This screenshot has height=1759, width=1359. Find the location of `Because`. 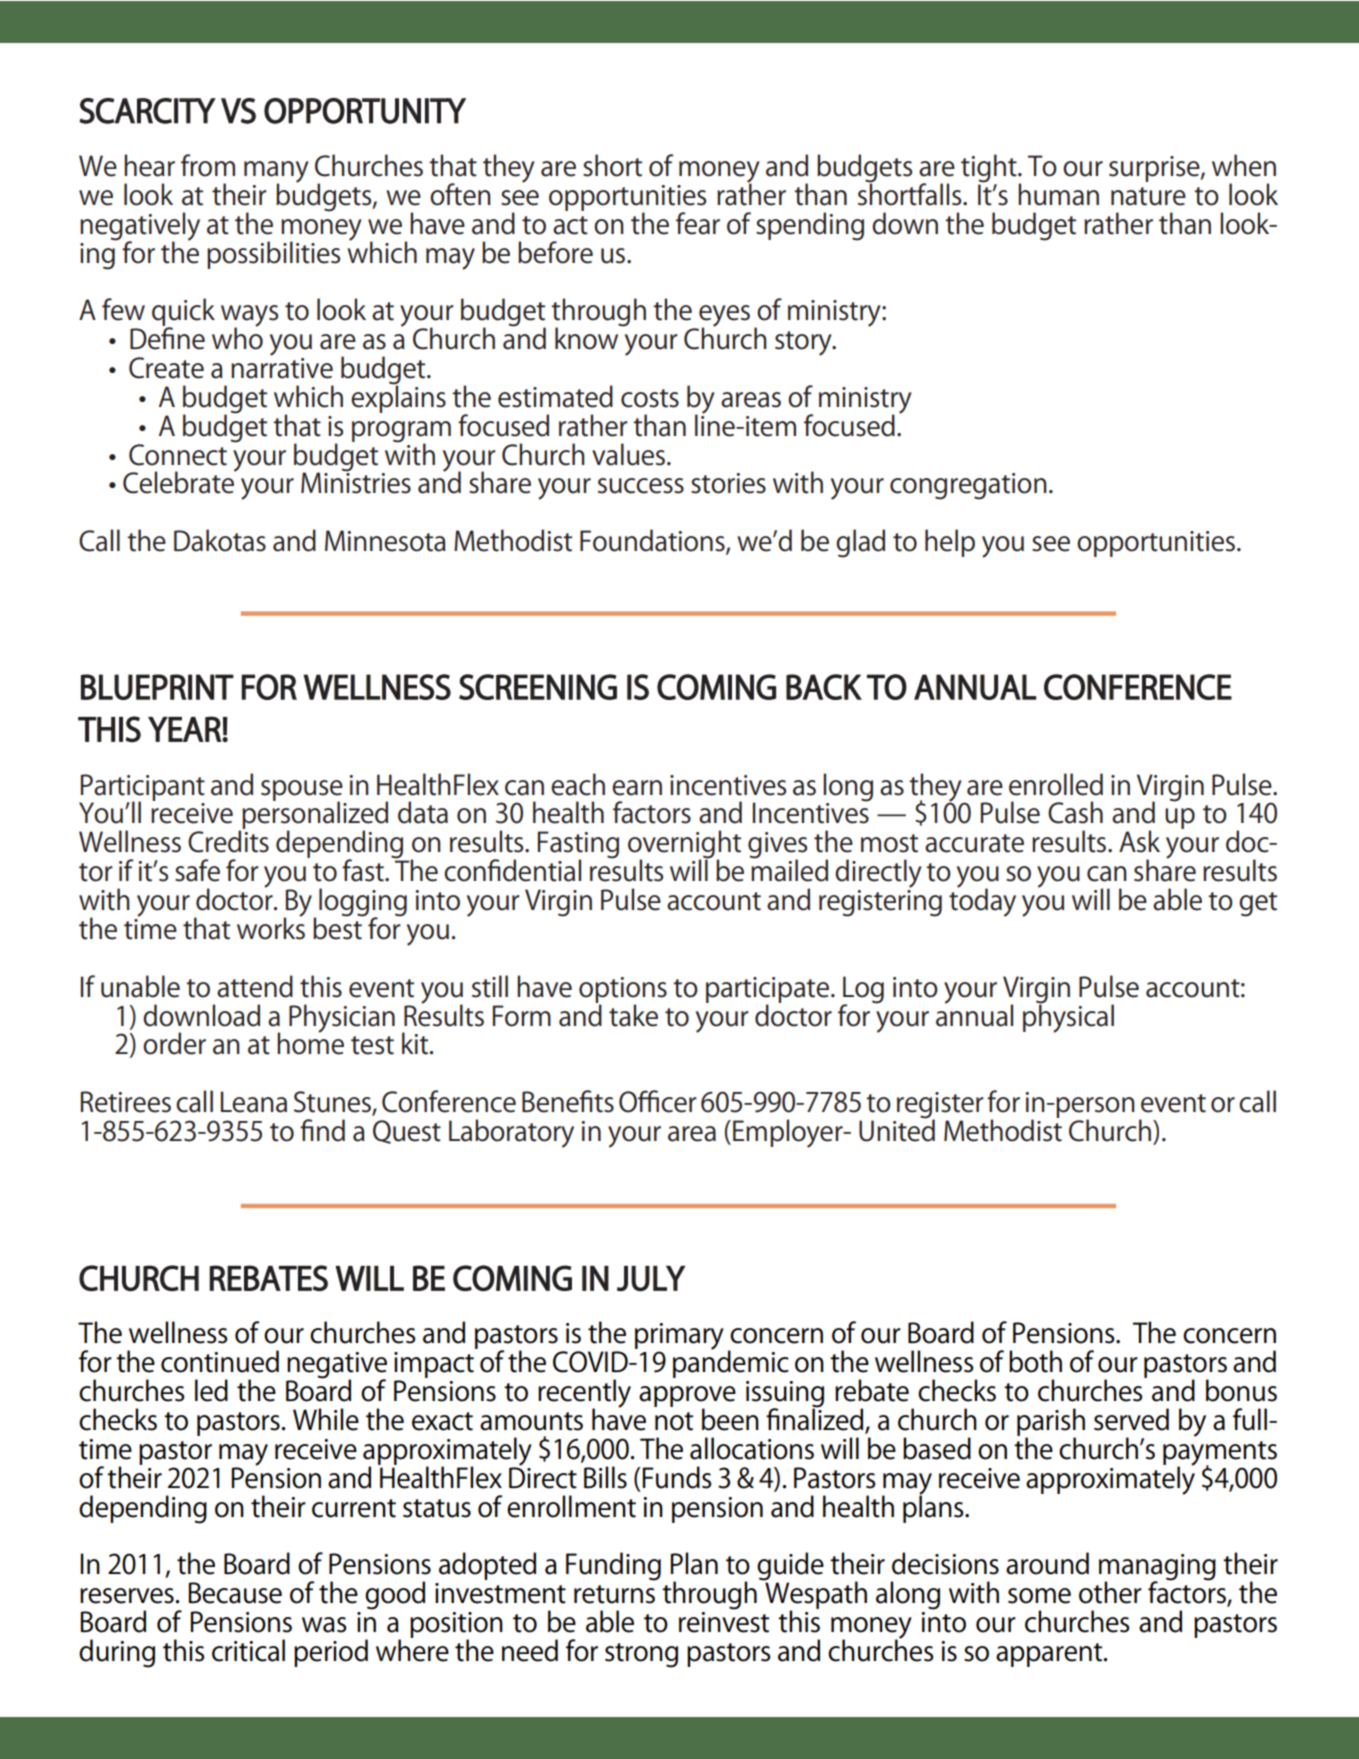

Because is located at coordinates (235, 1593).
